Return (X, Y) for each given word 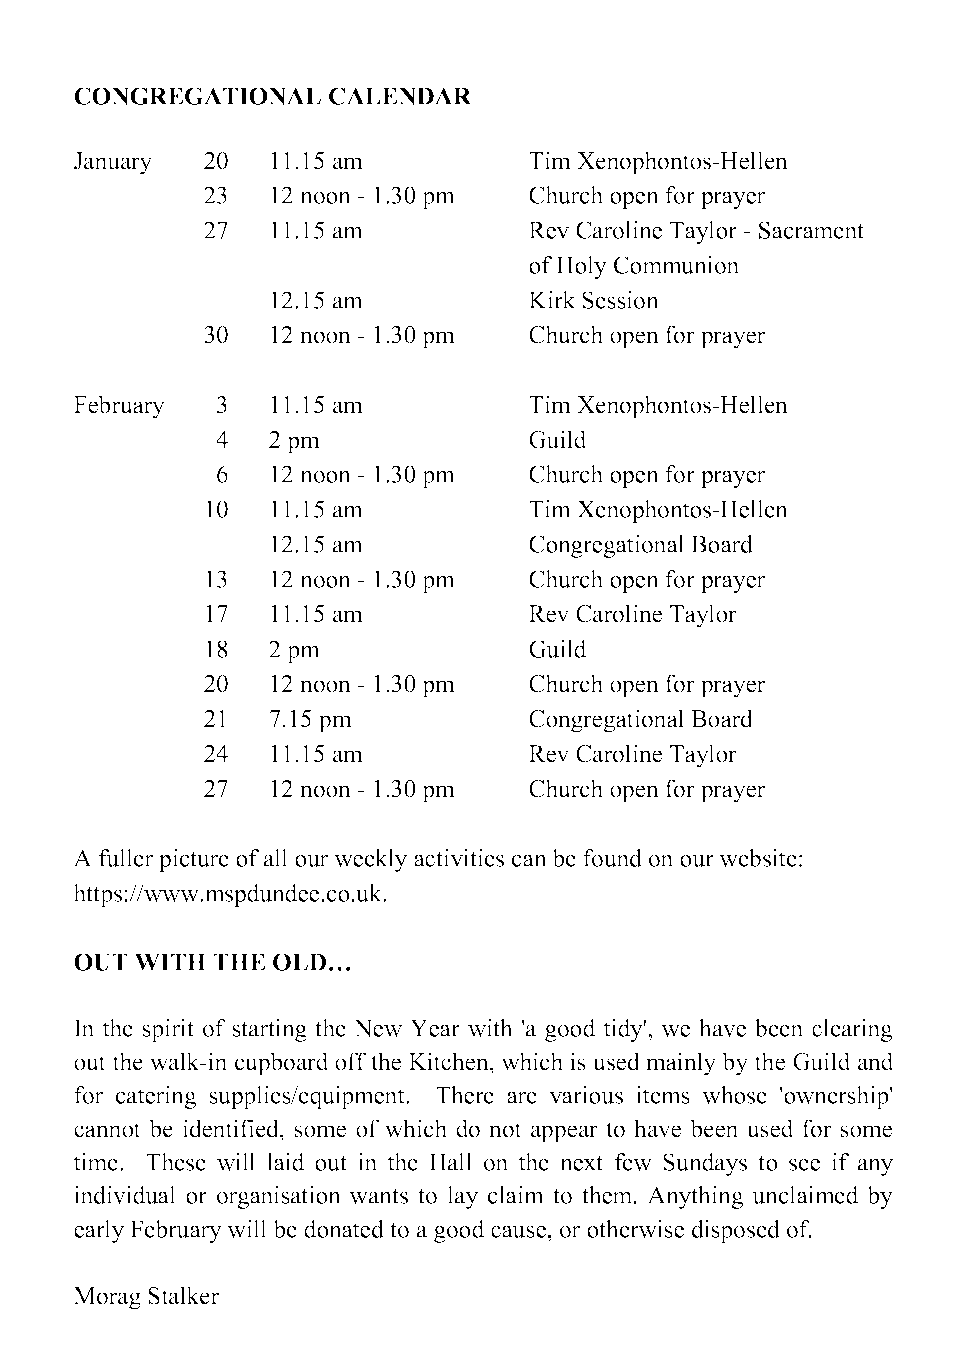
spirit (168, 1030)
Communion (676, 265)
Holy (581, 267)
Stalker (183, 1295)
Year (435, 1028)
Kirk (552, 300)
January (113, 163)
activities (459, 858)
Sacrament (811, 230)
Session (620, 300)
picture (194, 860)
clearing (852, 1030)
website (758, 858)
